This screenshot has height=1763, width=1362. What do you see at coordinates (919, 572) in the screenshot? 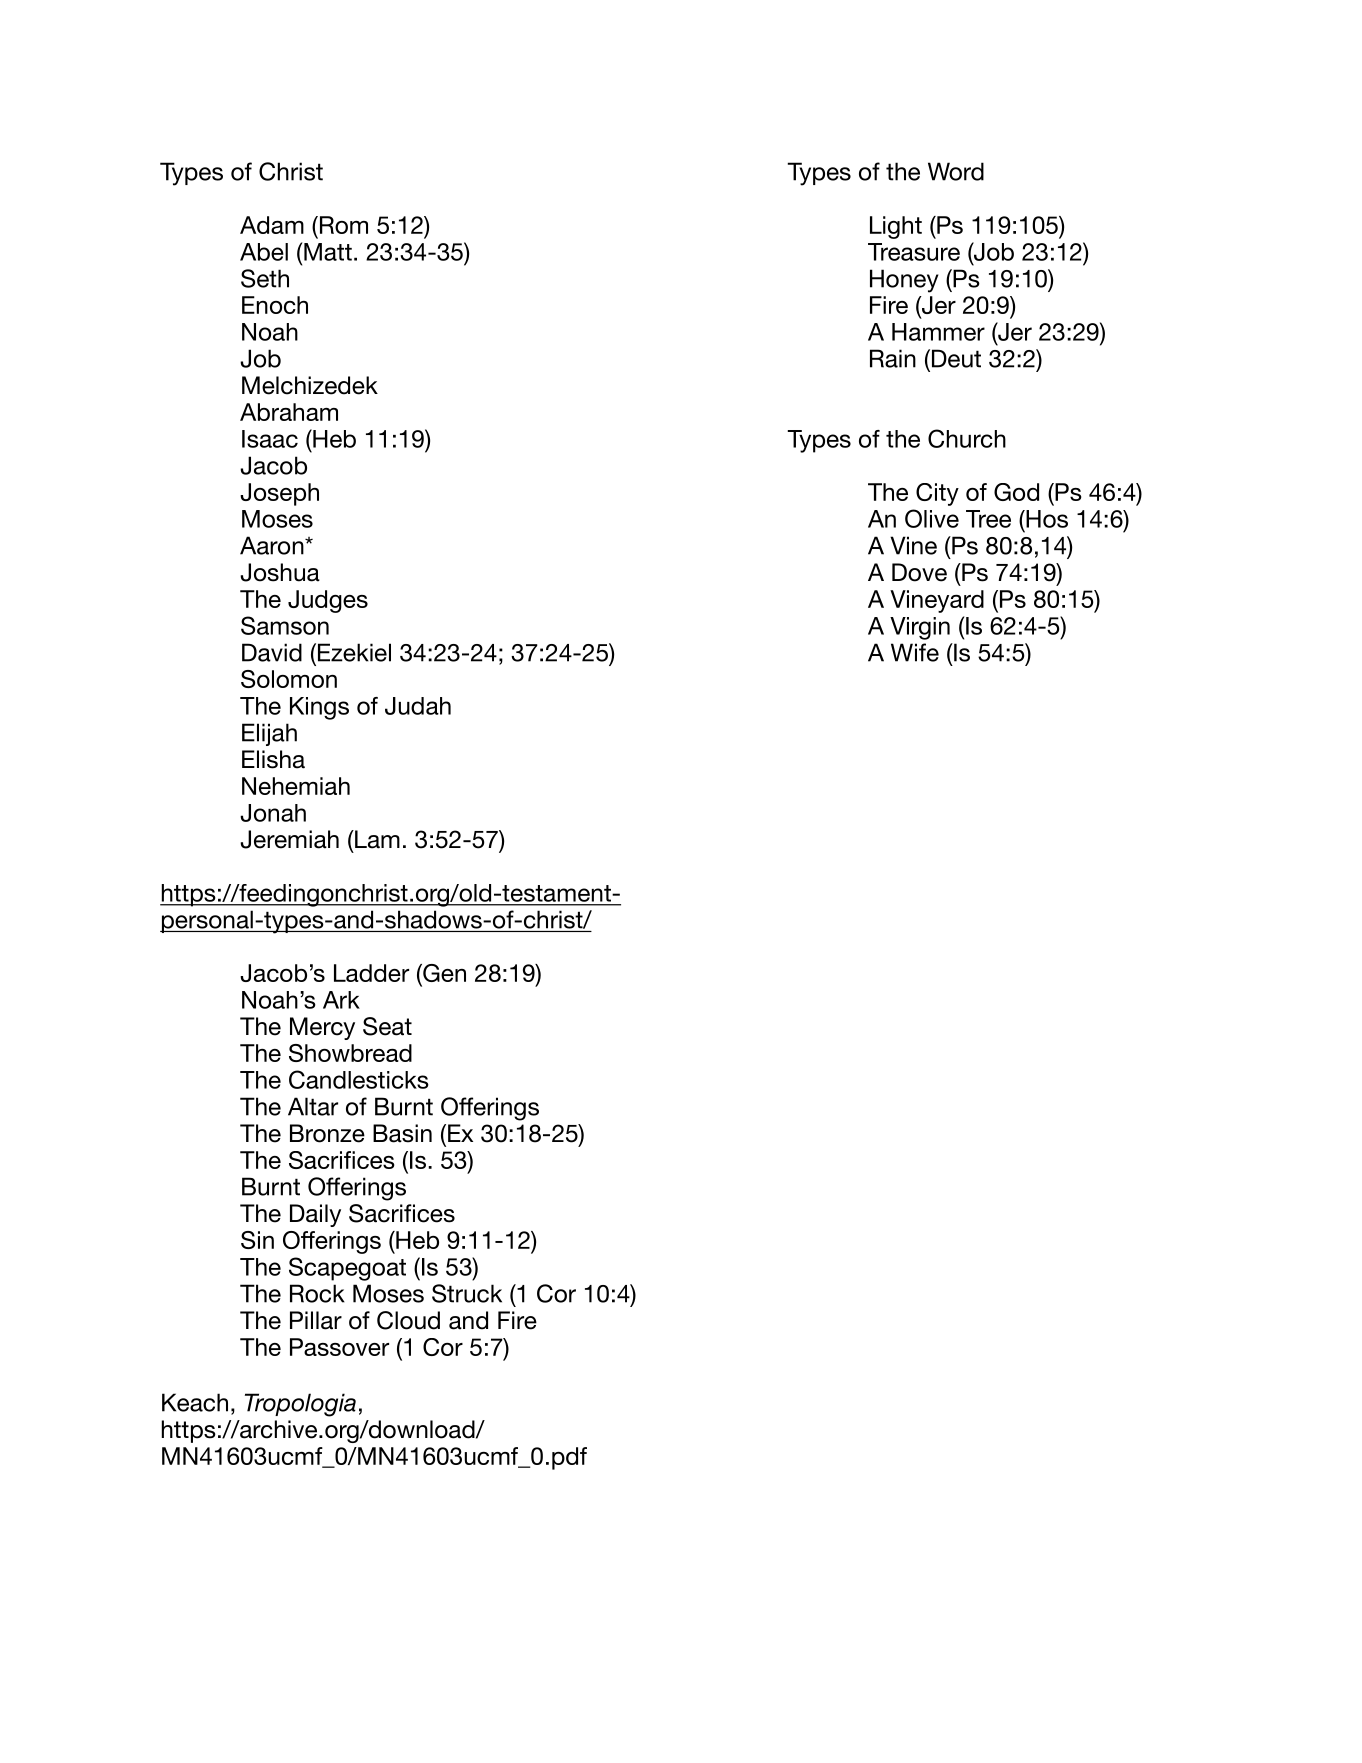
I see `Dove` at bounding box center [919, 572].
